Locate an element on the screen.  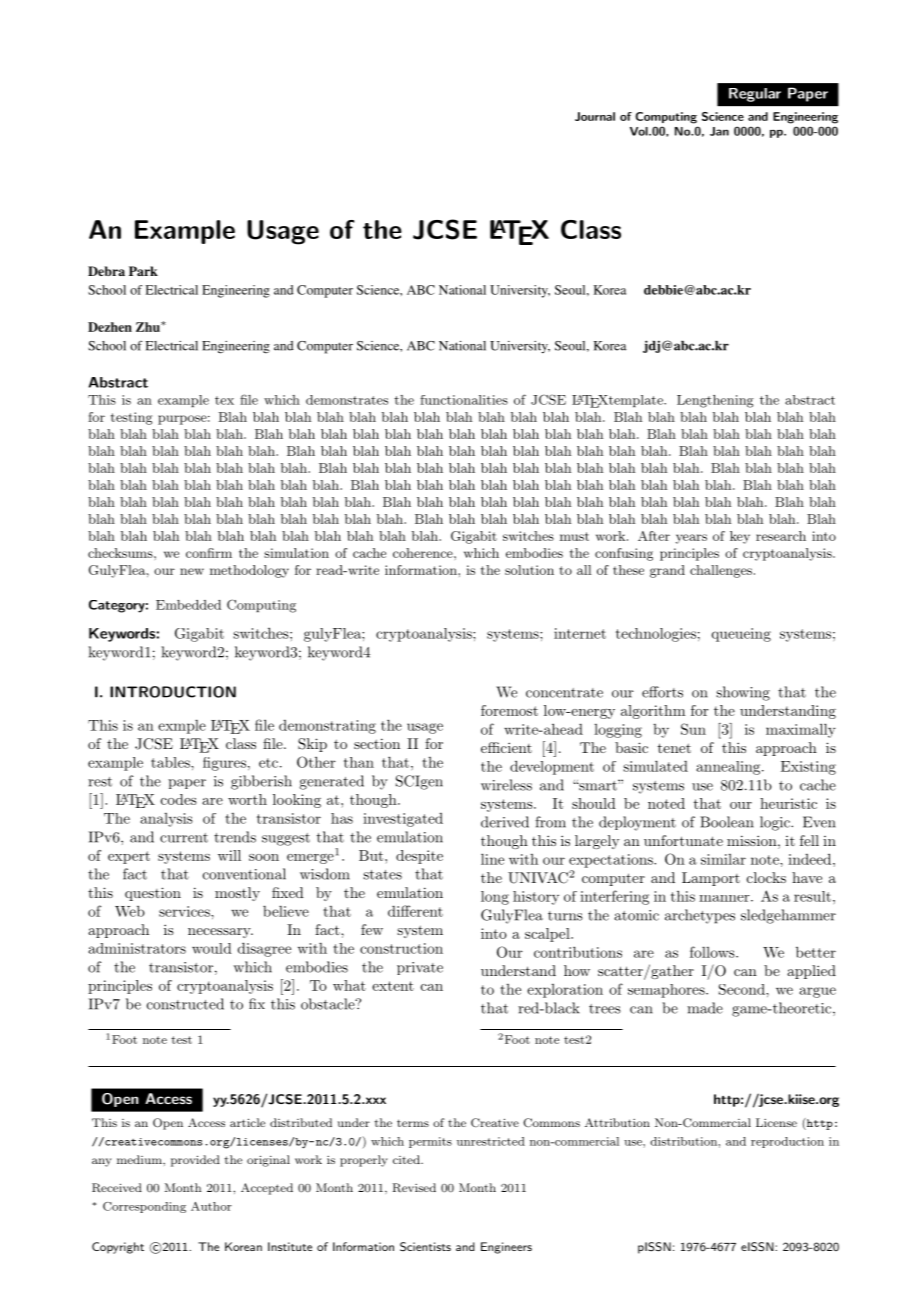
demonstrates is located at coordinates (347, 400).
